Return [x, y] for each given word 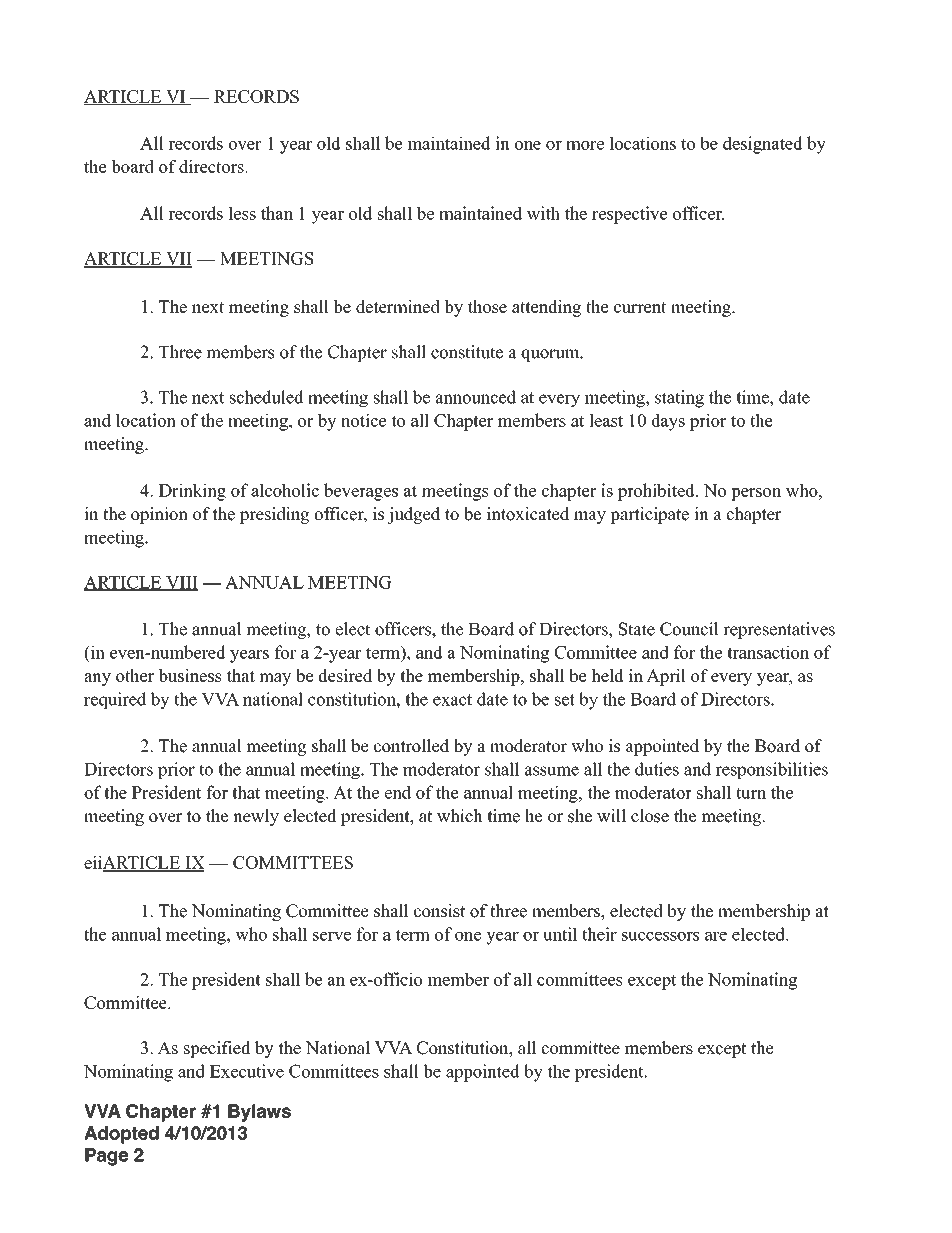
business [190, 675]
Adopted [121, 1135]
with [543, 213]
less [242, 213]
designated [763, 145]
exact [452, 700]
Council [689, 629]
